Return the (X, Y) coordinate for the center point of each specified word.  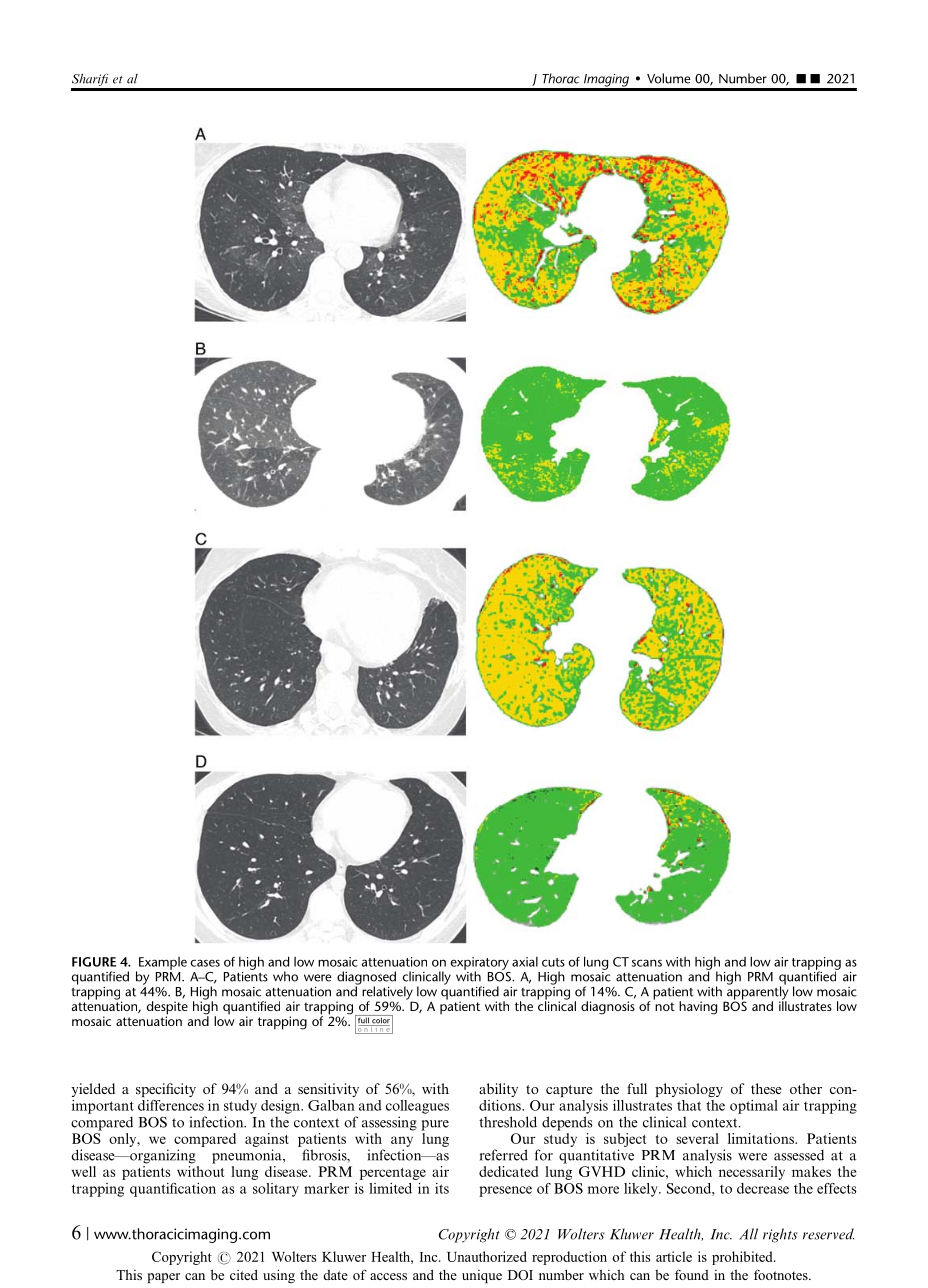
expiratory (480, 964)
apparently (756, 993)
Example (163, 963)
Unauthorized (487, 1256)
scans (647, 963)
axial (525, 962)
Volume (669, 78)
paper (164, 1278)
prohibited (743, 1258)
